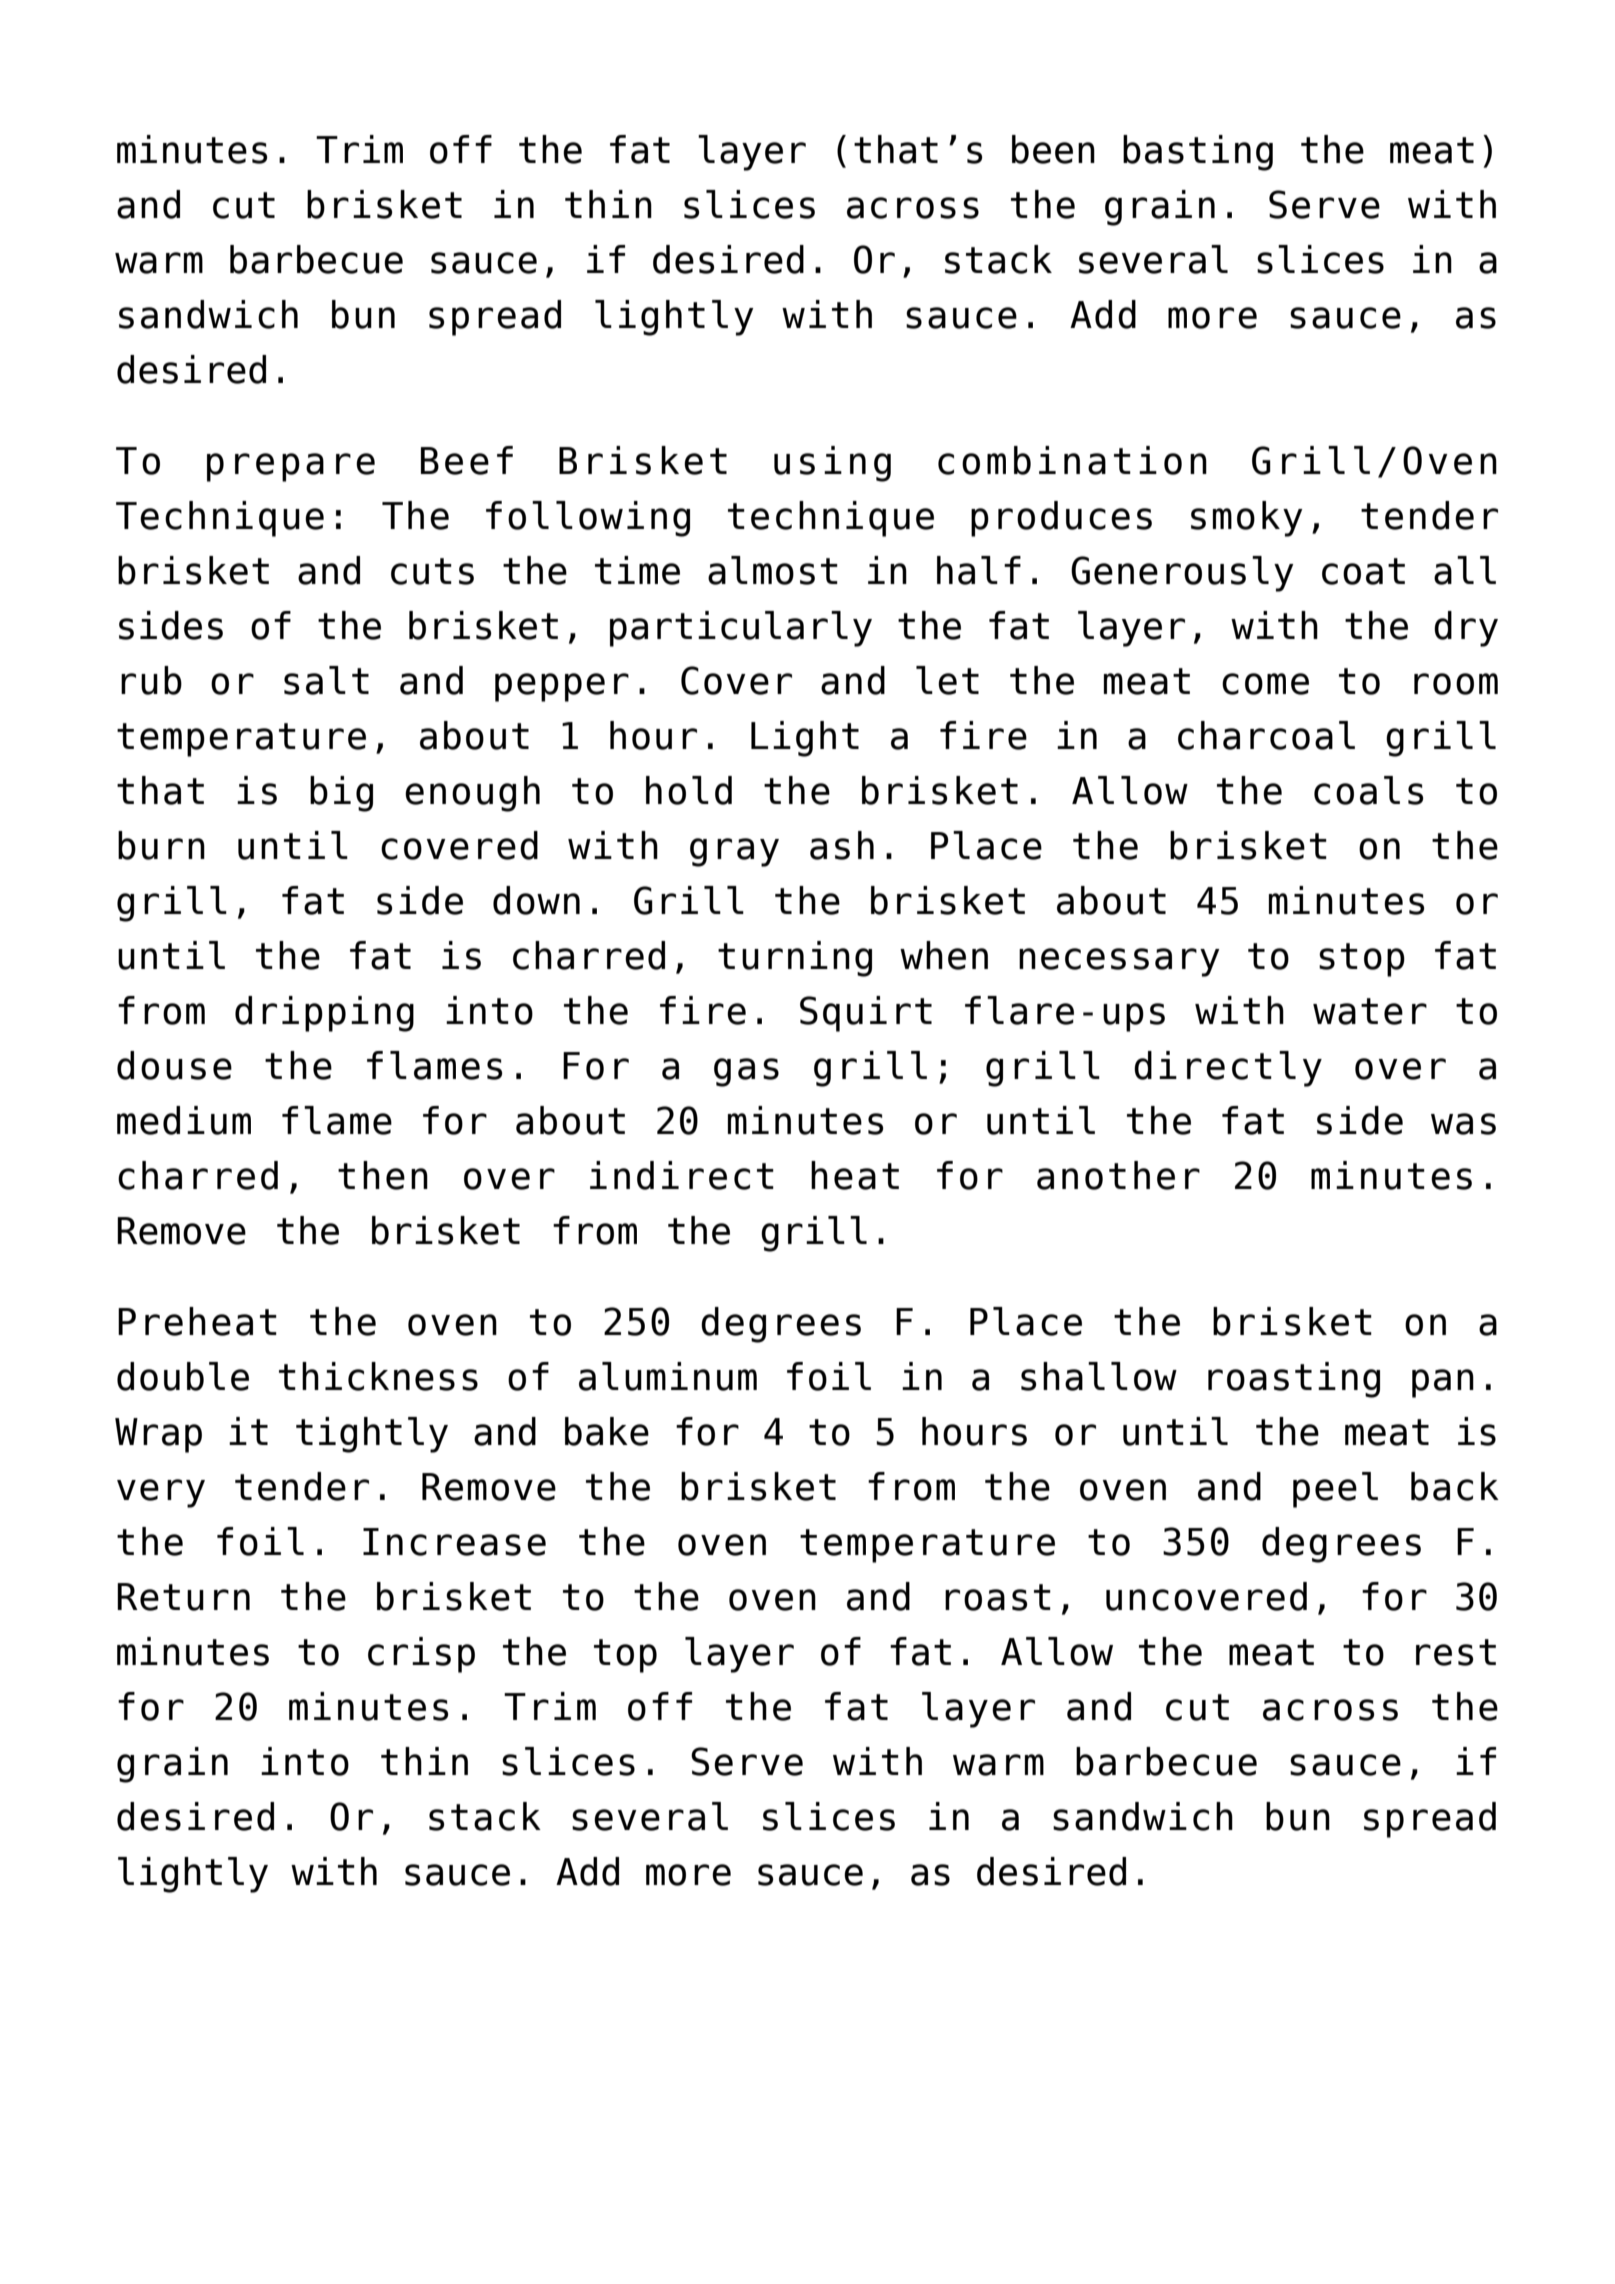  I want to click on burn, so click(161, 845).
